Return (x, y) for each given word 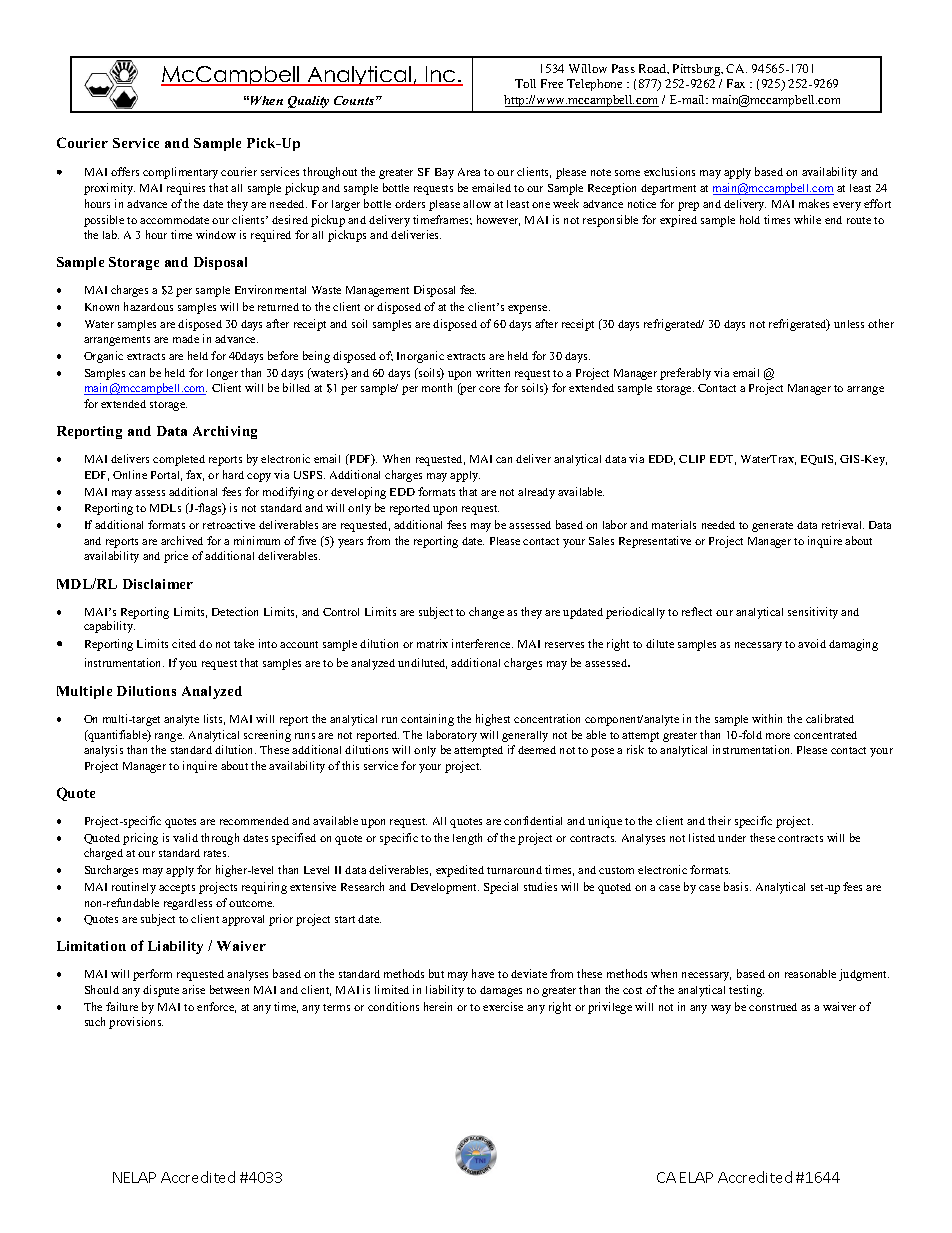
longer (222, 374)
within (767, 718)
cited (184, 643)
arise (193, 989)
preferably (685, 374)
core (489, 389)
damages (501, 991)
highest (493, 720)
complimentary (180, 173)
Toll (525, 83)
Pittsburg (698, 70)
